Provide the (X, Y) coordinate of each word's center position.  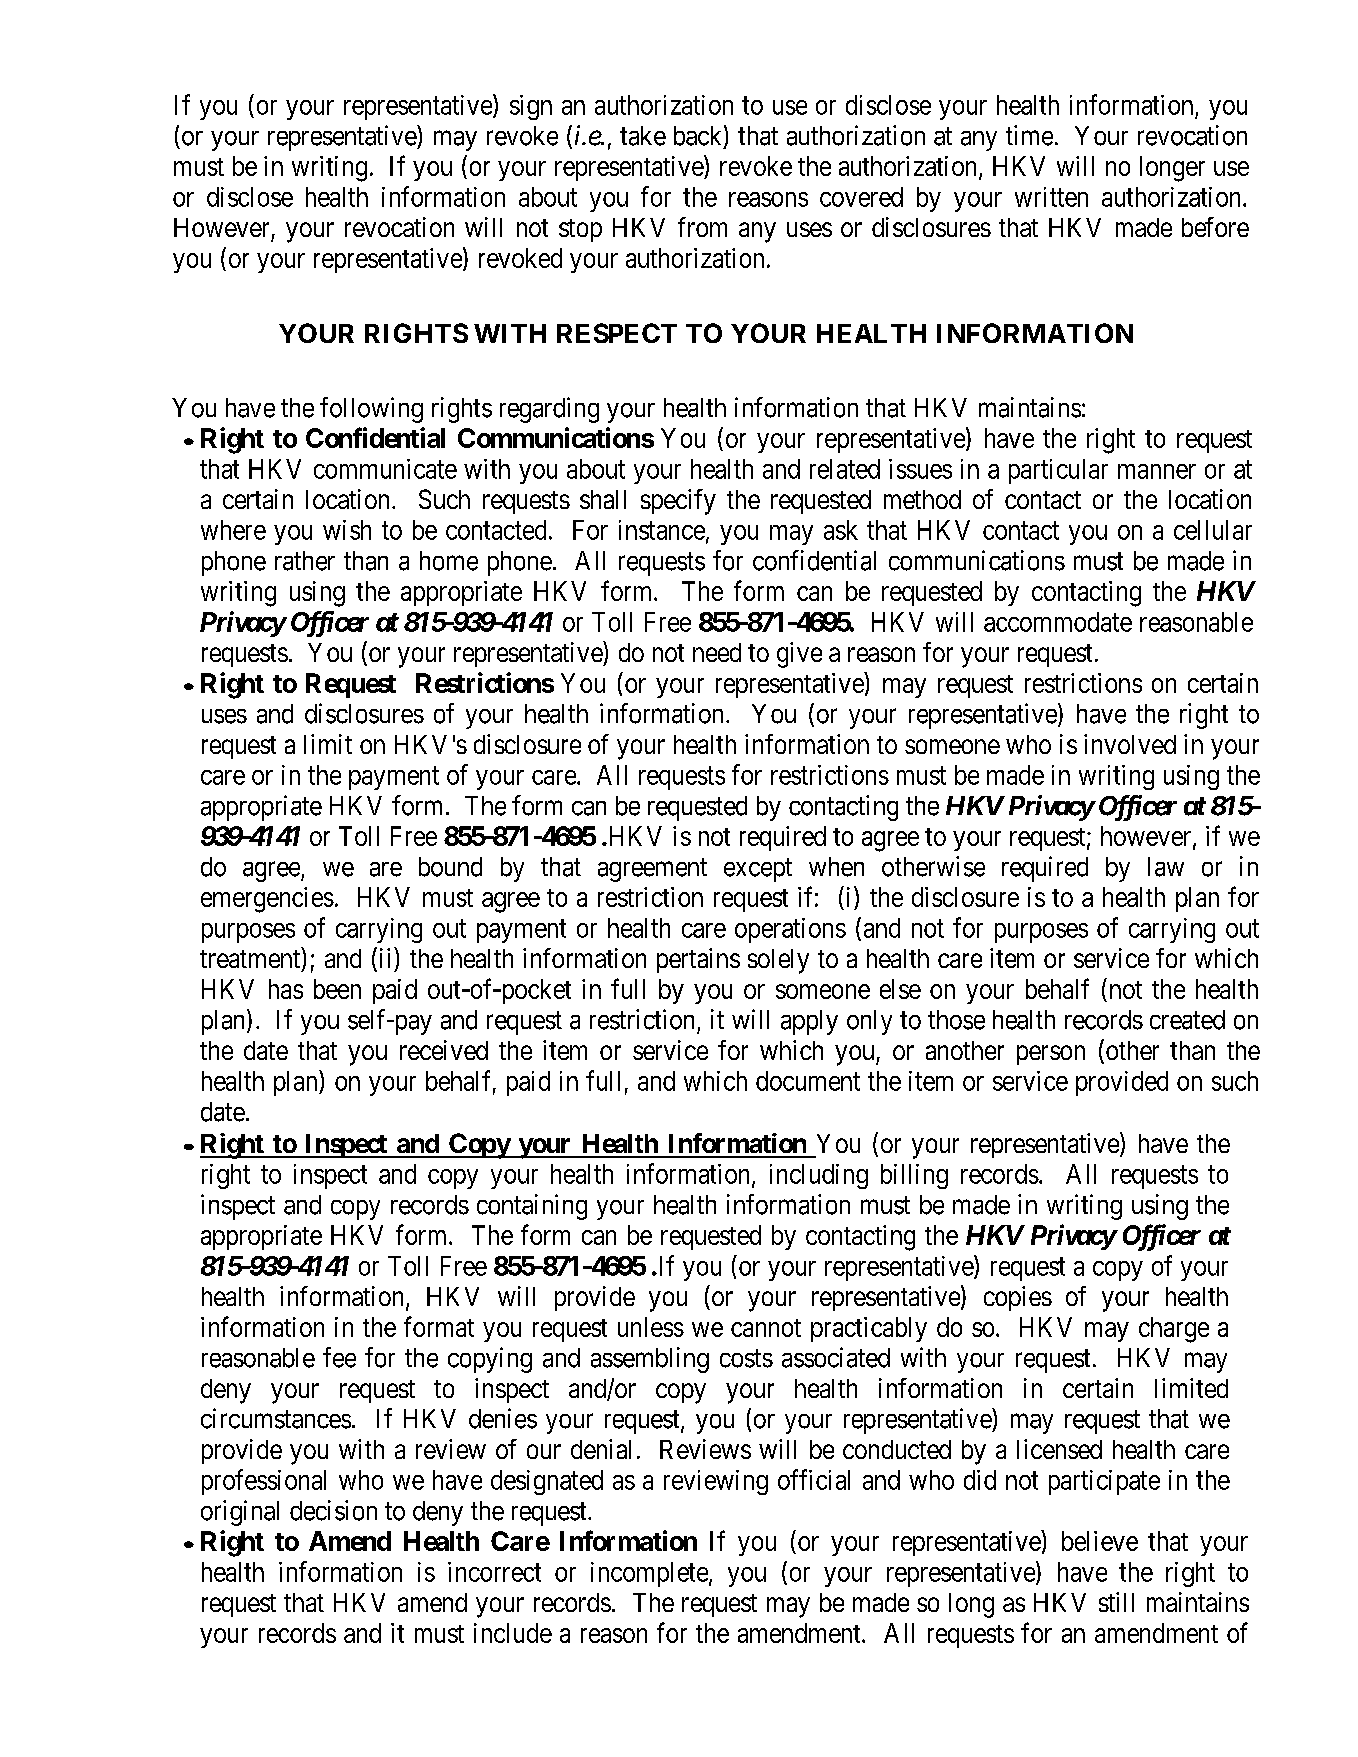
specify (678, 502)
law (1166, 867)
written (1051, 197)
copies (1018, 1298)
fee (339, 1357)
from (702, 227)
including (819, 1176)
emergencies (267, 900)
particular (1058, 471)
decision (333, 1510)
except (758, 870)
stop (580, 230)
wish (347, 530)
